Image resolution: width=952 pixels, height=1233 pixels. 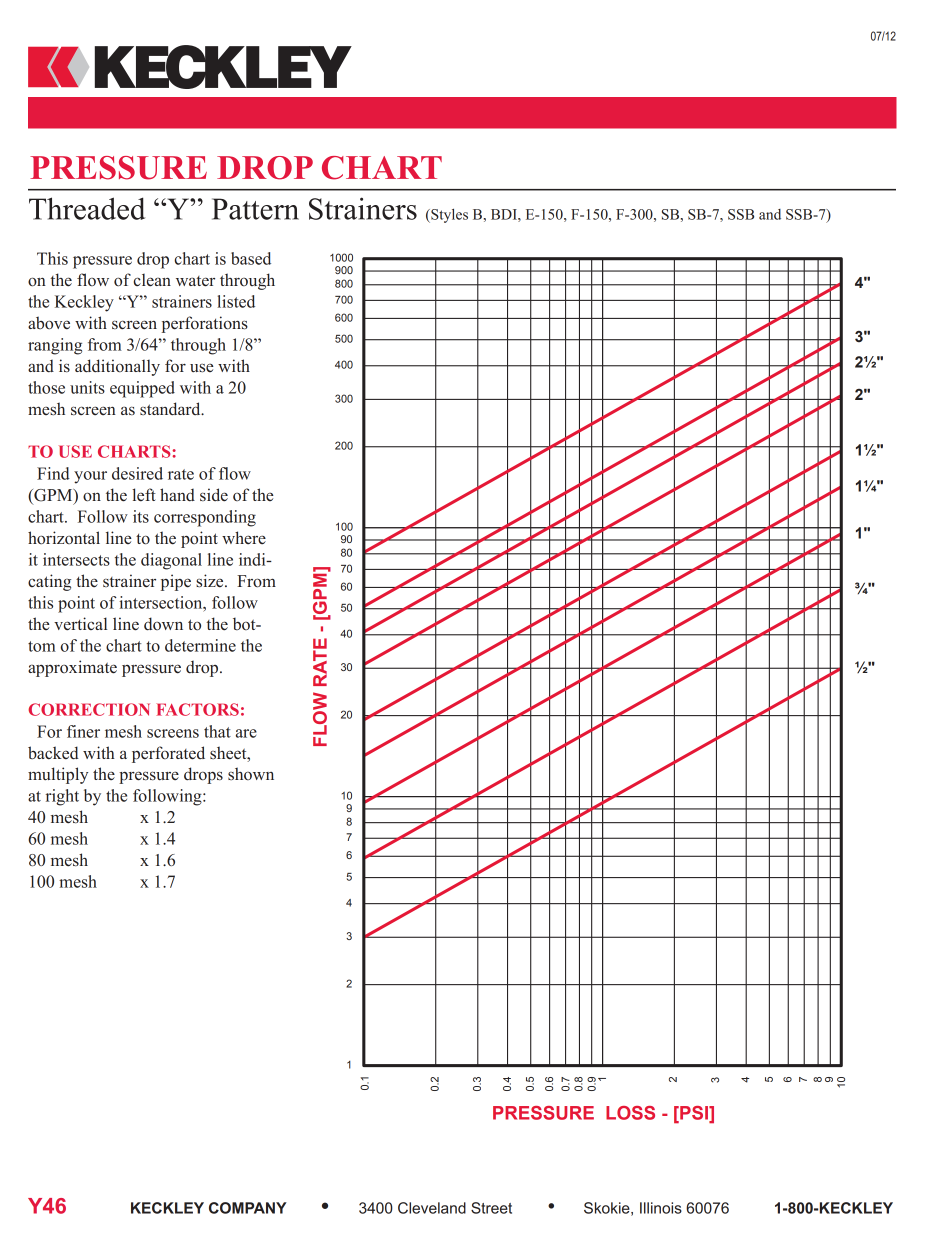 What do you see at coordinates (630, 1113) in the screenshot?
I see `LOSS` at bounding box center [630, 1113].
